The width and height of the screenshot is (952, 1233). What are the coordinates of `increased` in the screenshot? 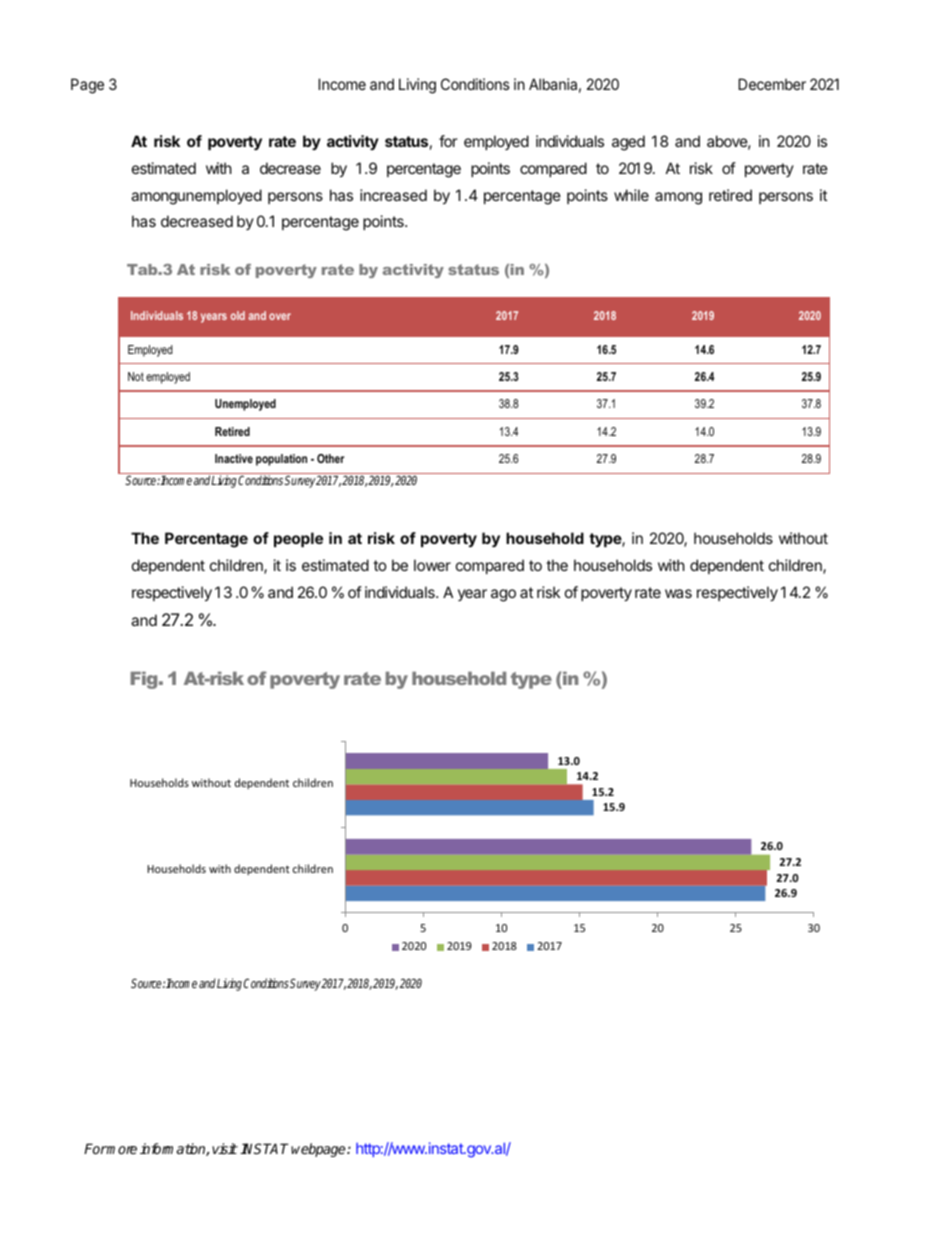 It's located at (393, 195).
